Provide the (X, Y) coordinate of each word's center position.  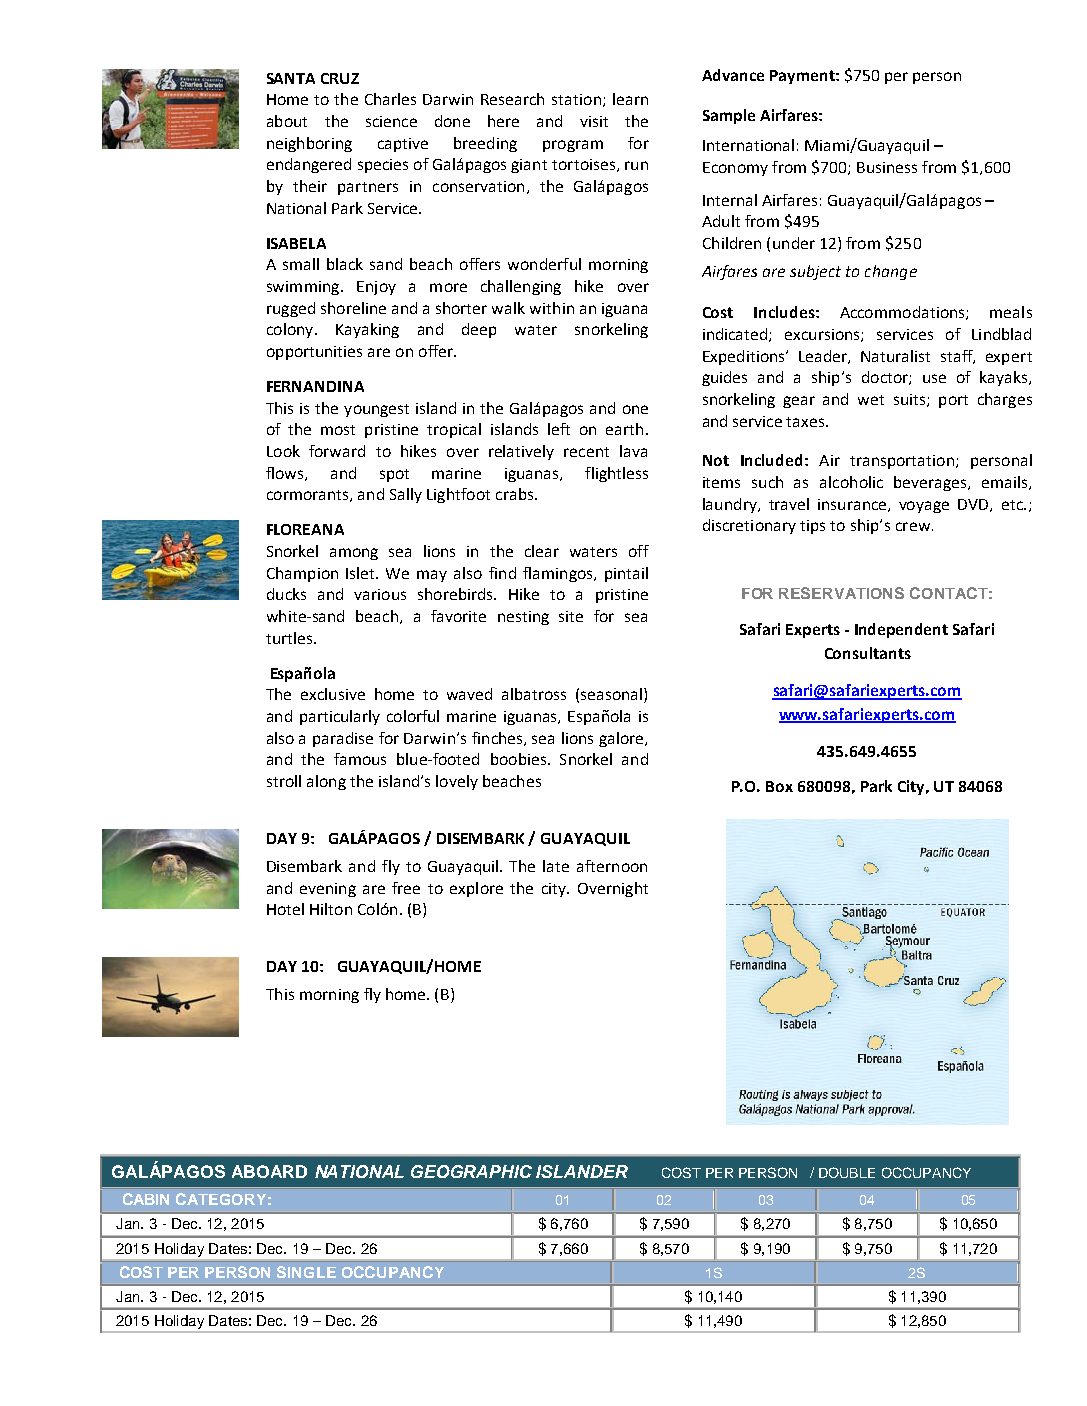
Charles (390, 99)
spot (394, 475)
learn (630, 99)
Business (887, 167)
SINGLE (306, 1272)
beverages (931, 483)
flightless (616, 474)
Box (779, 786)
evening (328, 890)
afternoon (612, 866)
